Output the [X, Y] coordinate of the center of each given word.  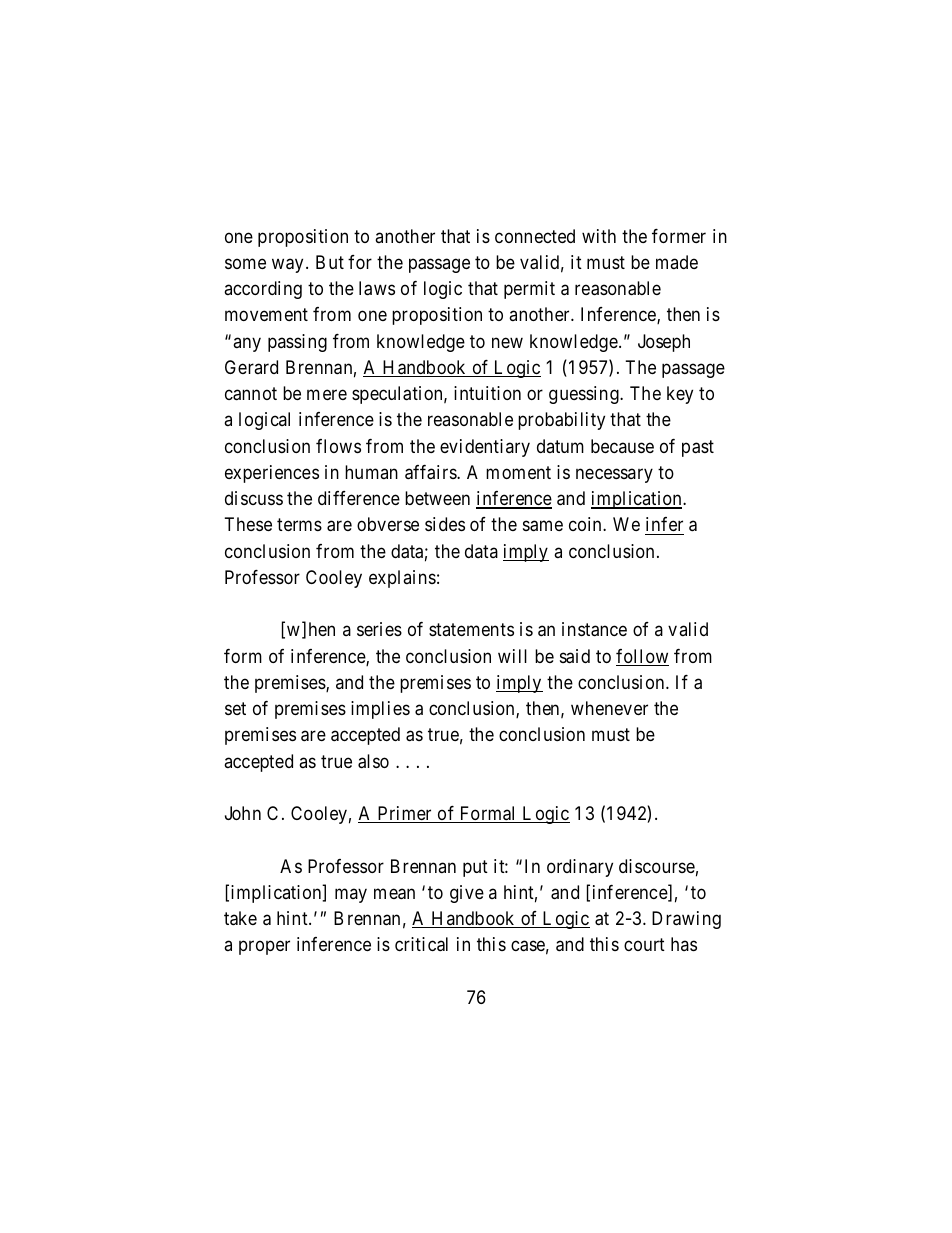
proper [264, 948]
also [373, 761]
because [622, 446]
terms [299, 525]
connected [535, 236]
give [467, 894]
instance [594, 629]
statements [471, 630]
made [677, 262]
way [287, 265]
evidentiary [485, 448]
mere [327, 395]
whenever [609, 708]
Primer [404, 814]
